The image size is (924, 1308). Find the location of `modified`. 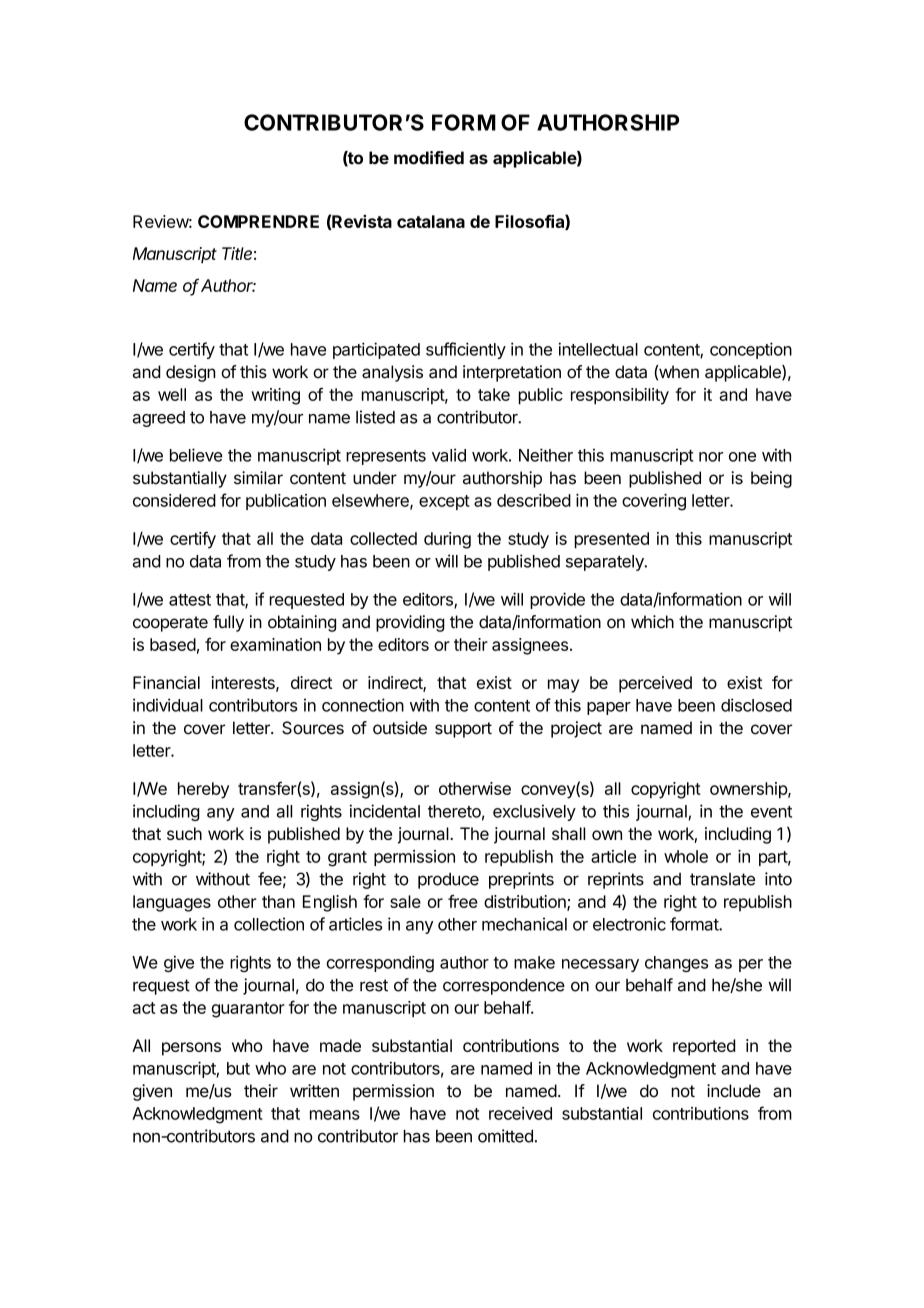

modified is located at coordinates (429, 158).
